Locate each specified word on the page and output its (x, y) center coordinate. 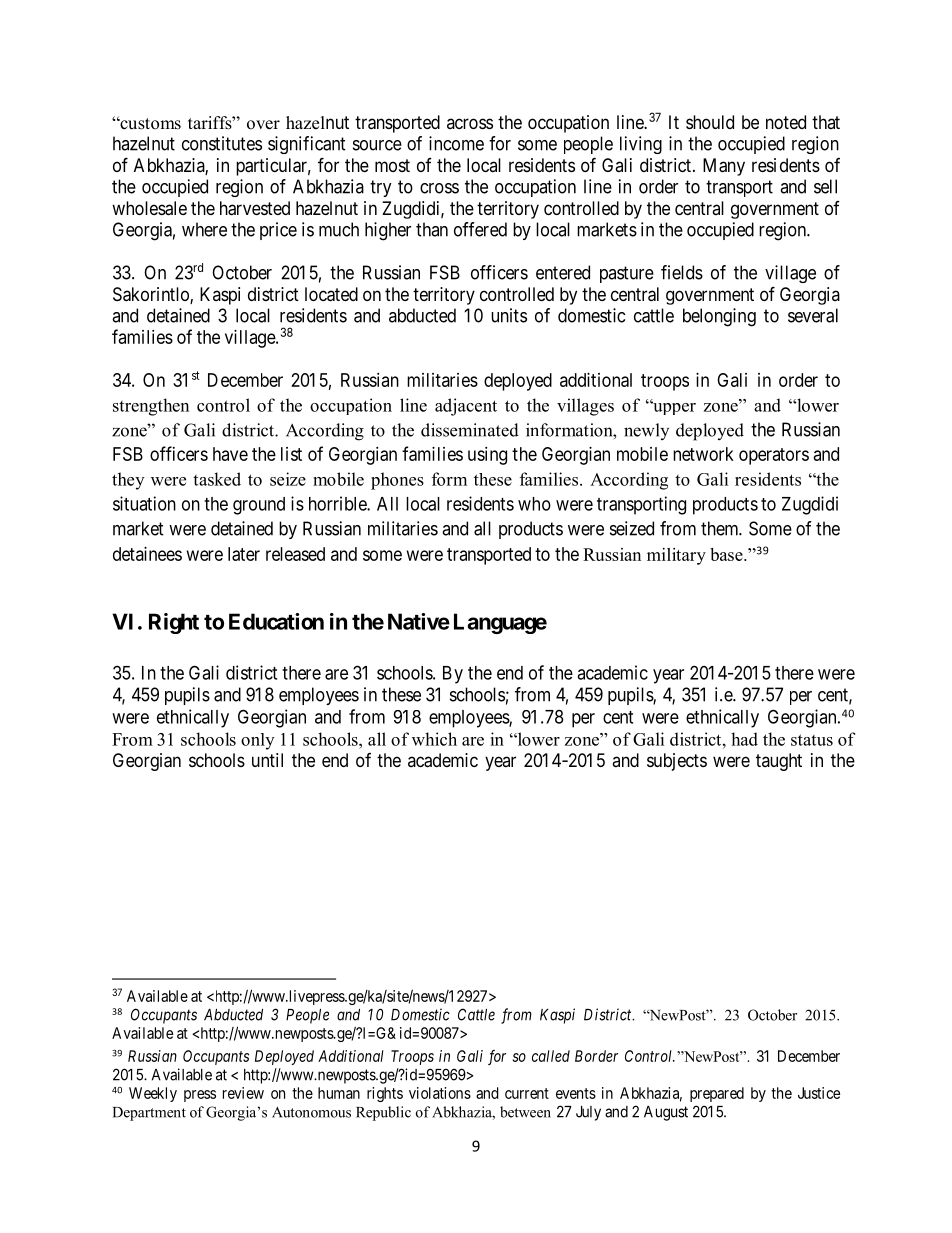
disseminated (470, 430)
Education (276, 621)
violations (440, 1093)
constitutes (222, 143)
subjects (677, 762)
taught (779, 762)
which (434, 739)
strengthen (151, 407)
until (267, 760)
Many (724, 167)
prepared (717, 1094)
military (676, 556)
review (243, 1093)
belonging (719, 317)
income (456, 143)
